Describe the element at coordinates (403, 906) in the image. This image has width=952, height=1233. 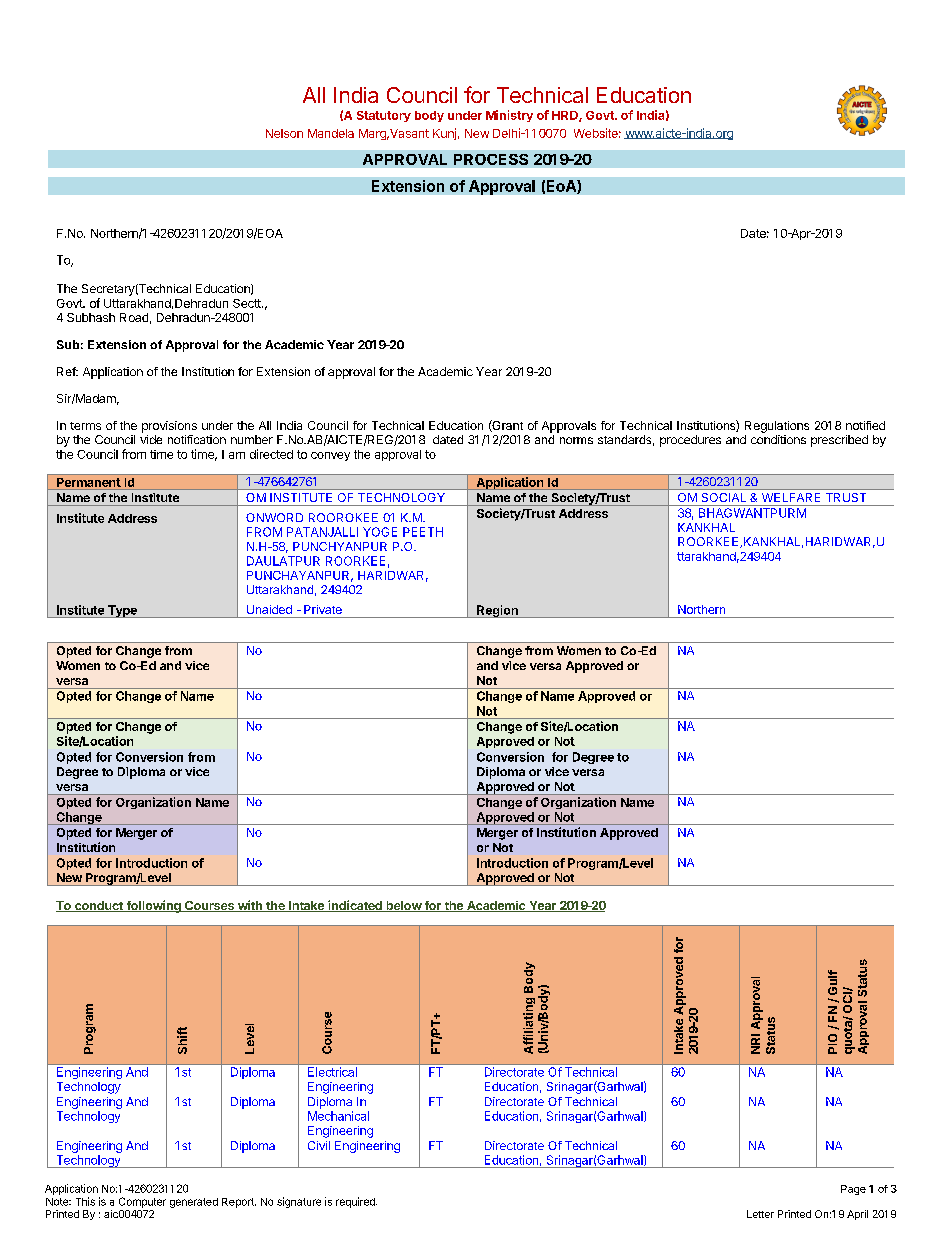
I see `below` at that location.
